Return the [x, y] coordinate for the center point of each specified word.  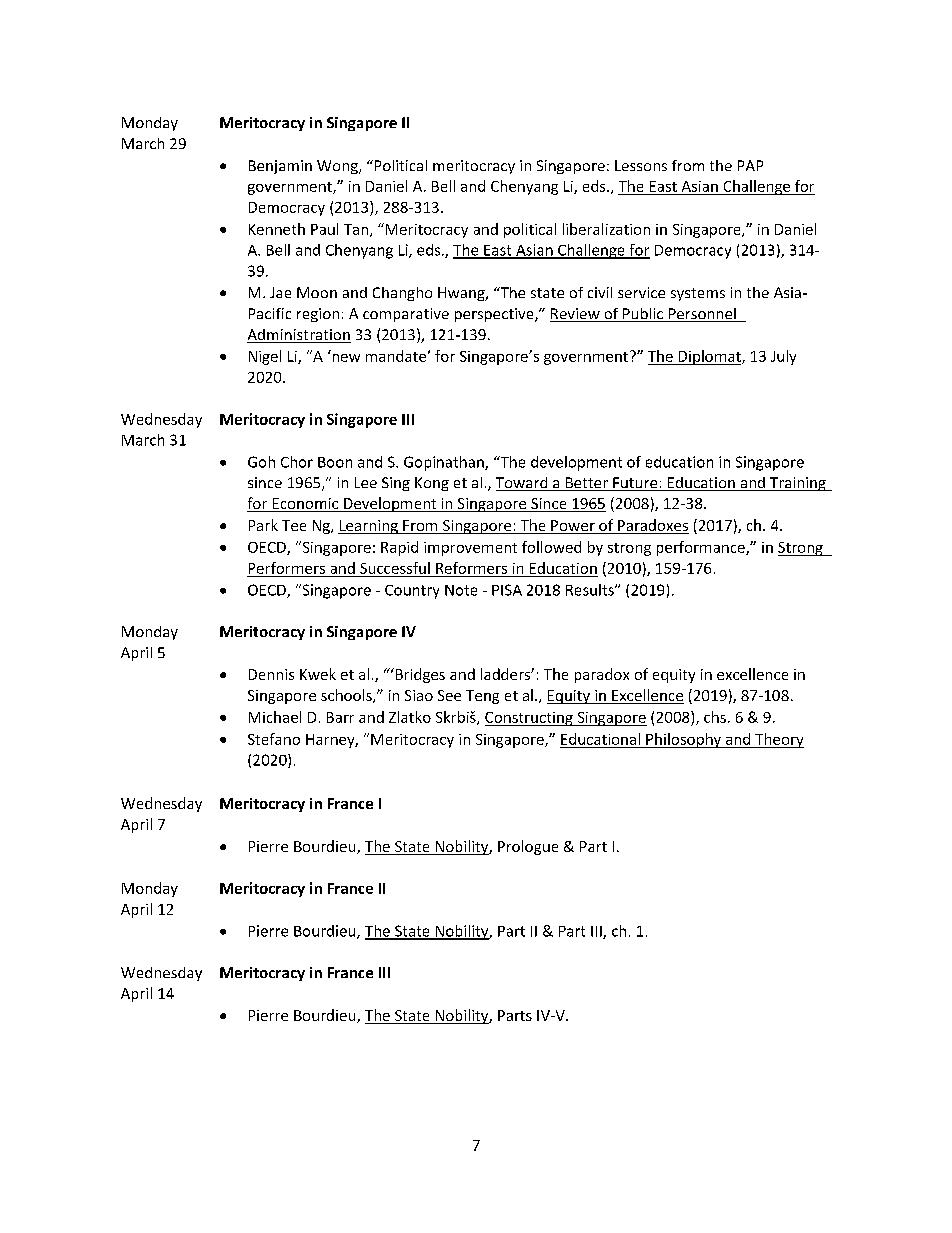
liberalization [606, 229]
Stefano [274, 739]
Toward [523, 484]
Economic [305, 505]
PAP [750, 165]
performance [702, 548]
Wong [338, 167]
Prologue [528, 847]
